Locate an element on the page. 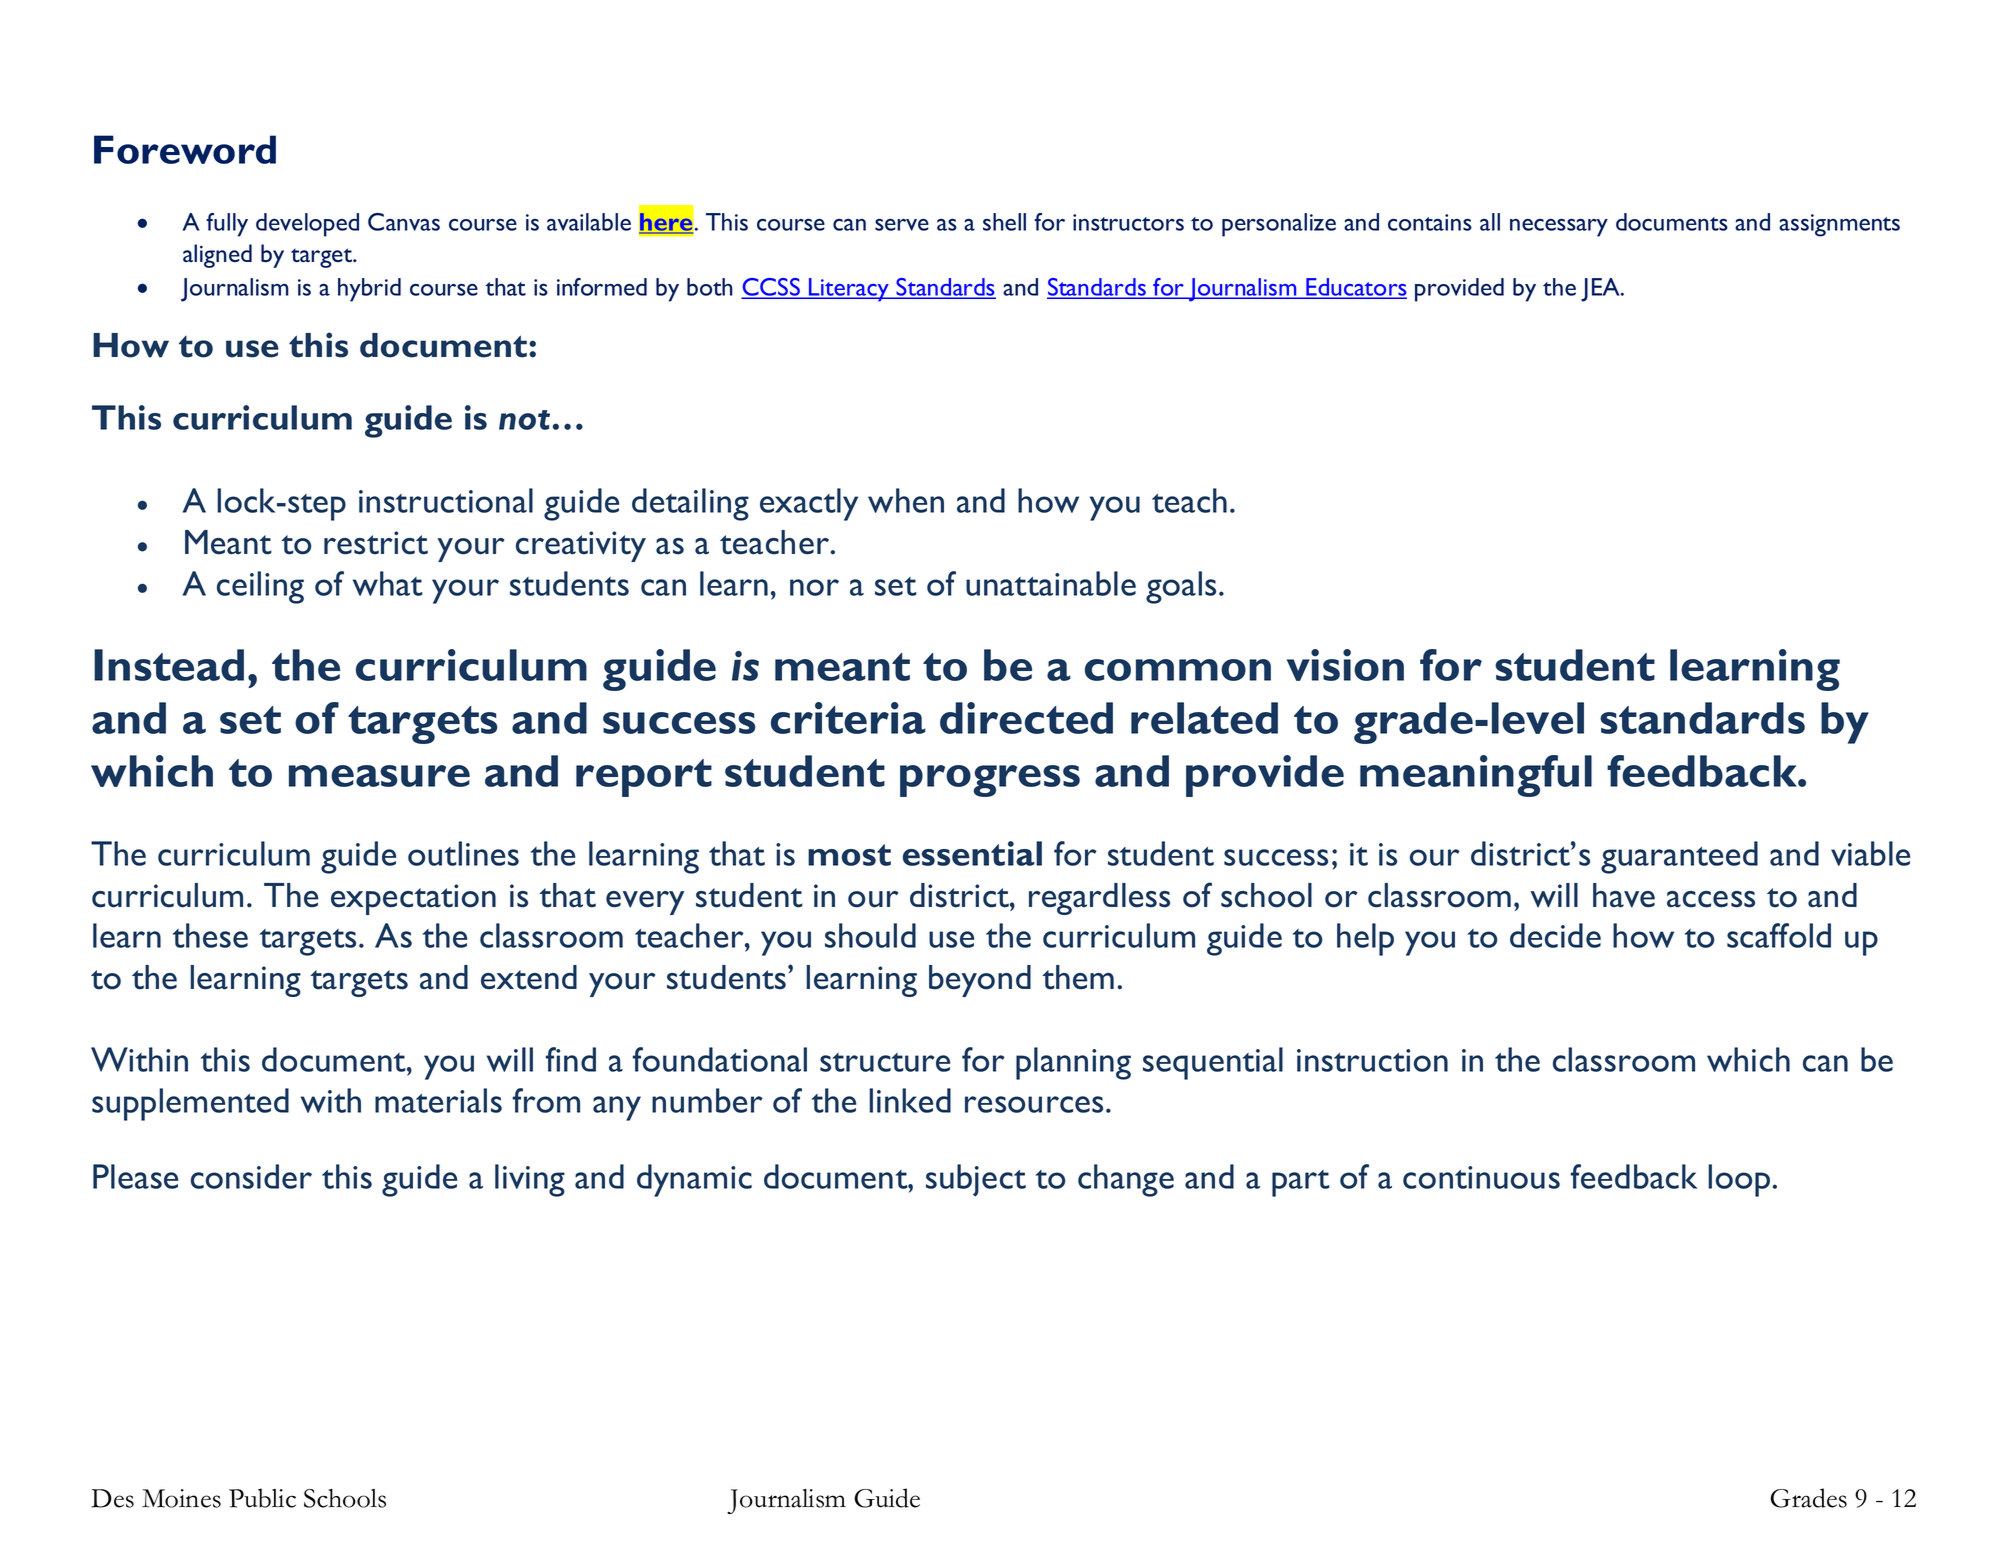 This page has height=1551, width=2007. restrict is located at coordinates (376, 543).
